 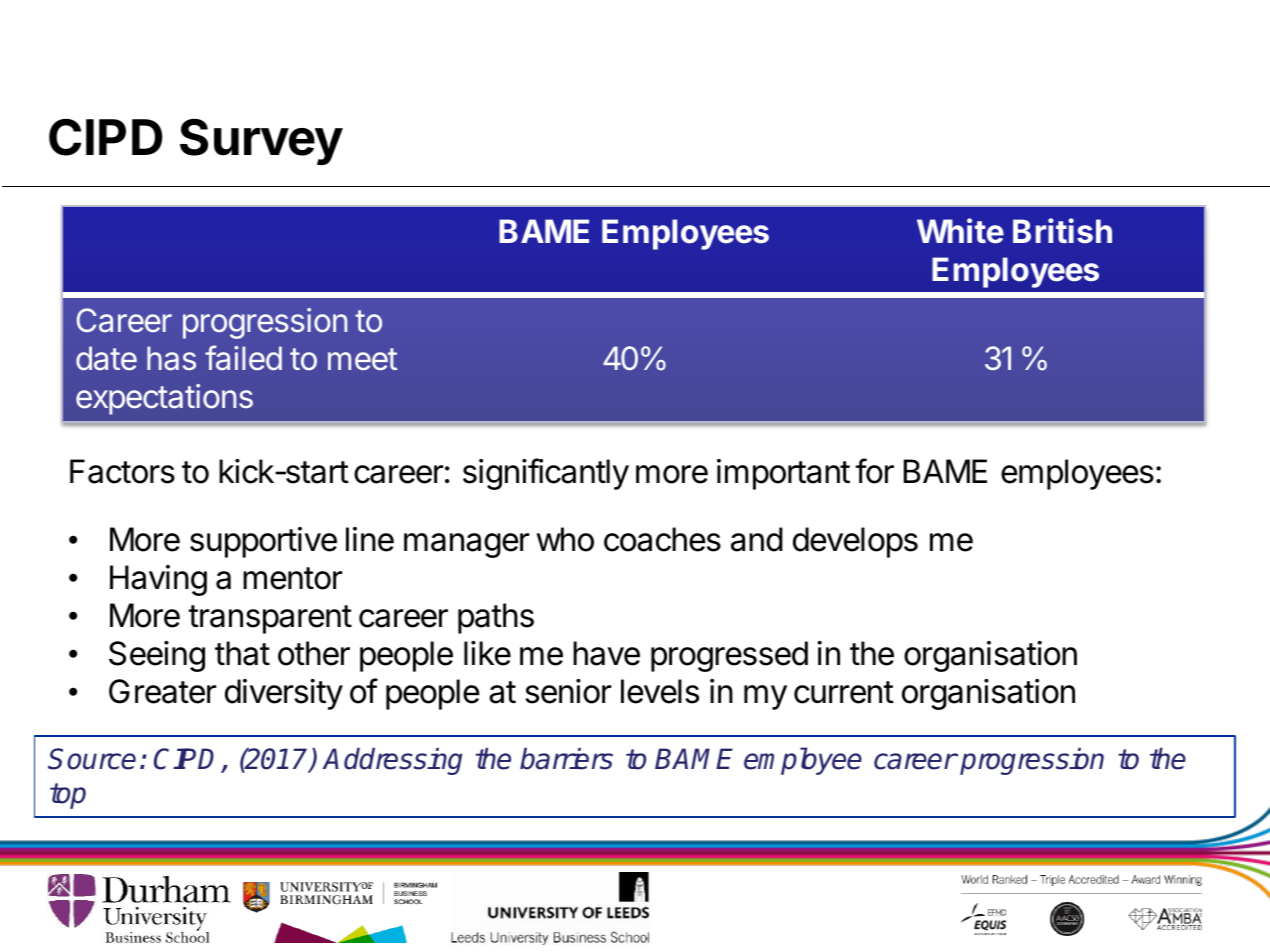 I want to click on for, so click(x=875, y=471).
